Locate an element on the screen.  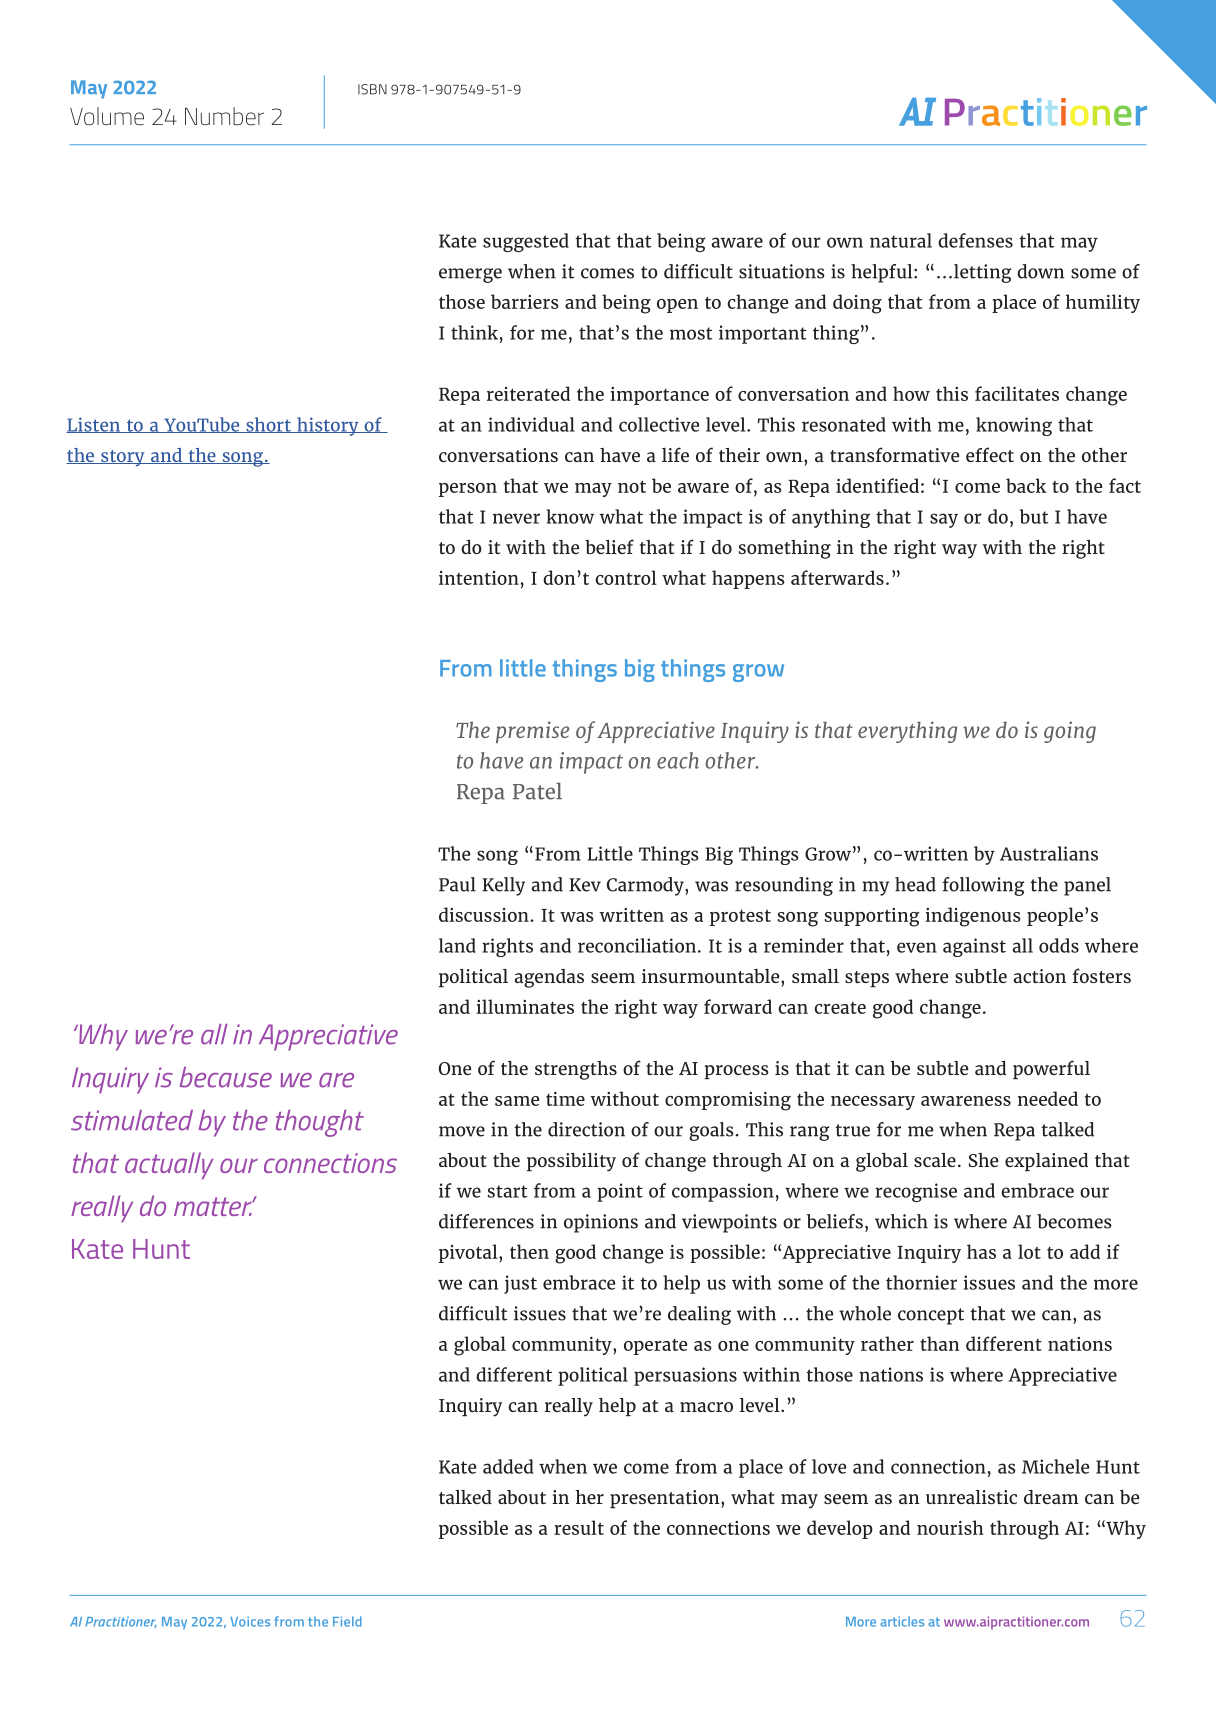
suggested is located at coordinates (526, 242).
